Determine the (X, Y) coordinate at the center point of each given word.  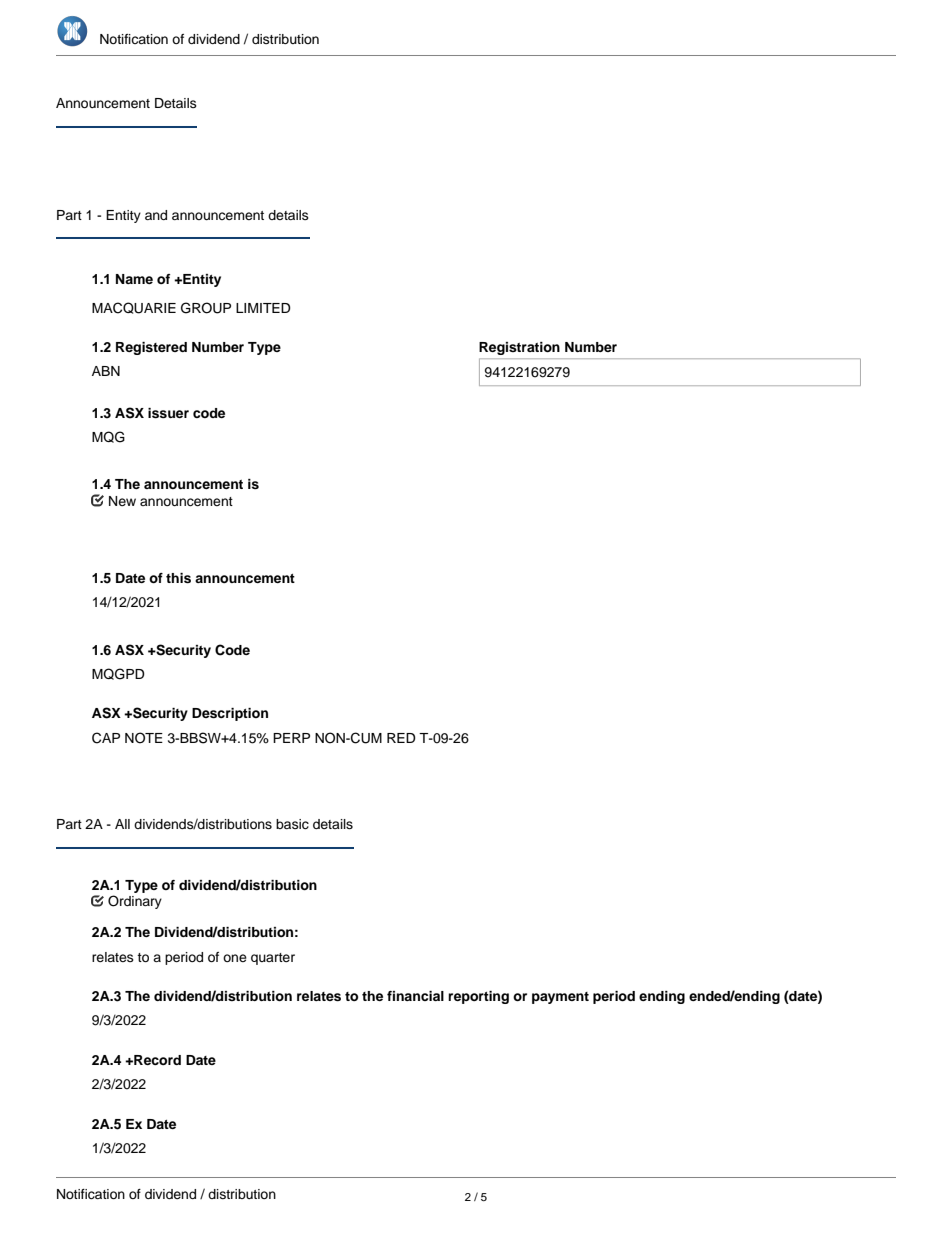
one (235, 958)
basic (292, 824)
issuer (168, 413)
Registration (519, 348)
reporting (478, 997)
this (178, 578)
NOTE (144, 738)
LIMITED (263, 308)
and (156, 215)
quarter (273, 959)
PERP (291, 738)
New (122, 501)
